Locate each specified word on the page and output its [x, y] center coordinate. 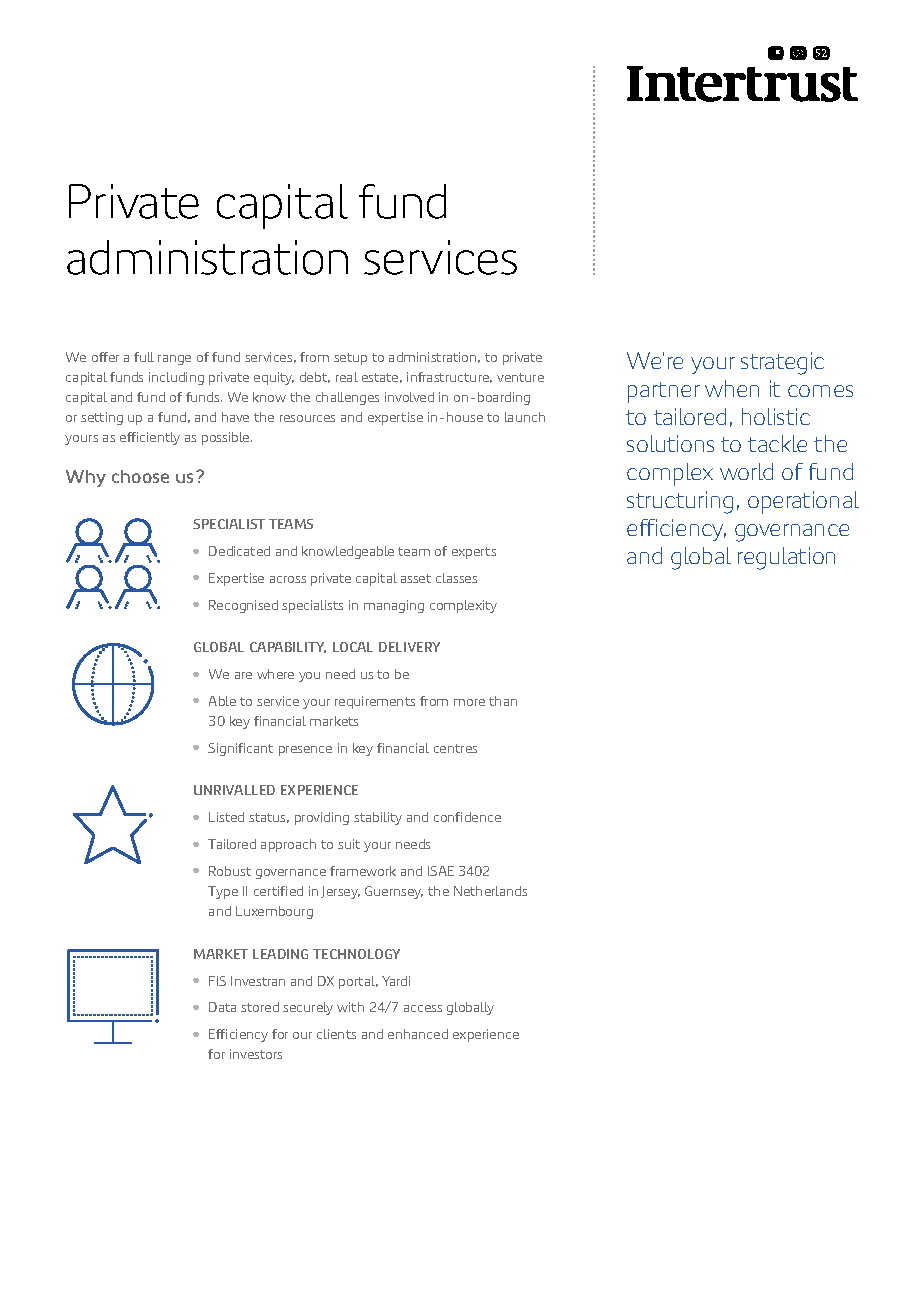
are [243, 675]
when [732, 388]
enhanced [418, 1034]
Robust [230, 871]
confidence [467, 817]
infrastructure [449, 377]
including [176, 378]
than [503, 701]
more [469, 702]
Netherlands [490, 891]
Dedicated [239, 551]
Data [222, 1007]
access [423, 1008]
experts [474, 553]
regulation [786, 558]
